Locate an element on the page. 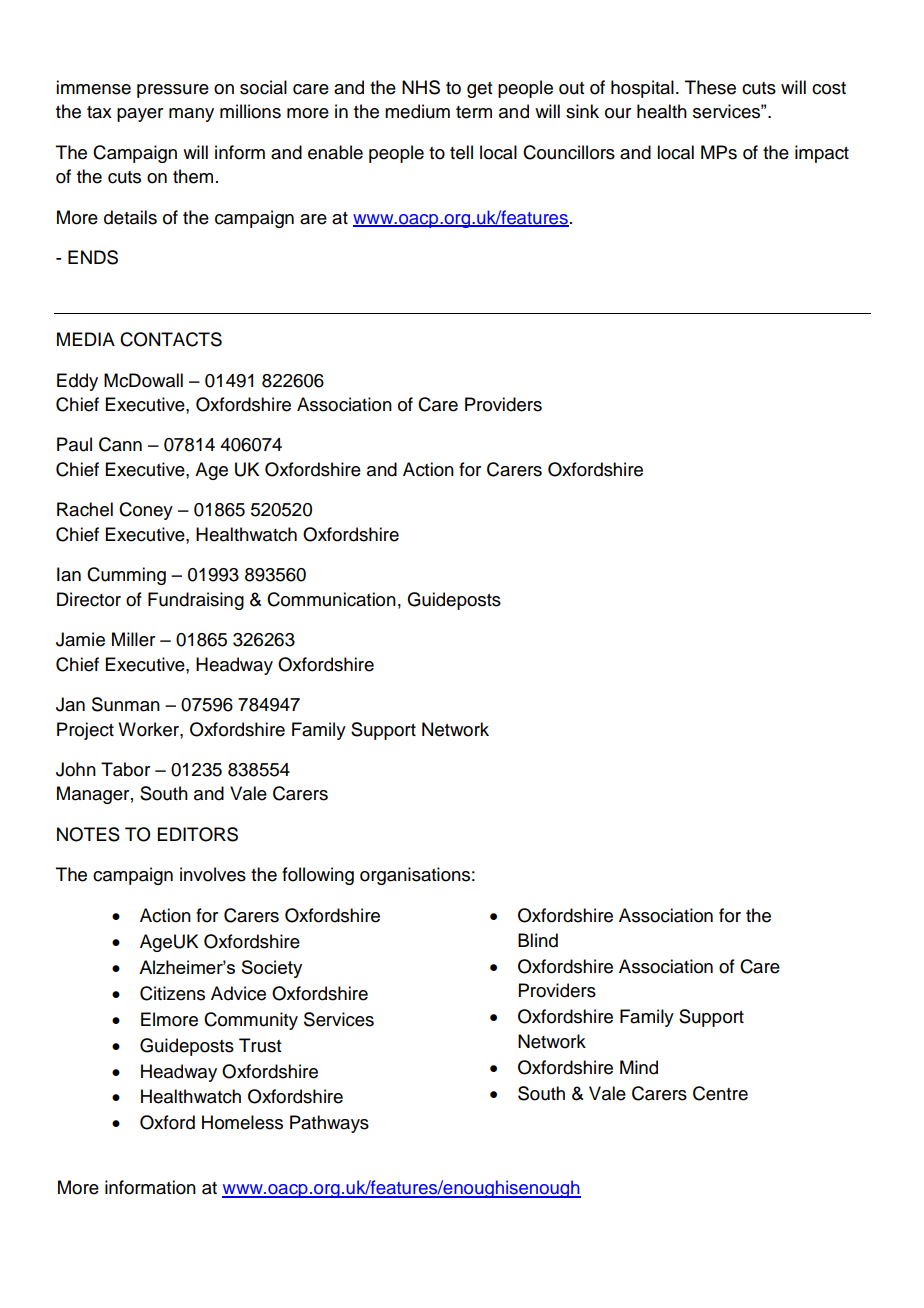 The height and width of the document is (1308, 924). Homeless is located at coordinates (242, 1122).
